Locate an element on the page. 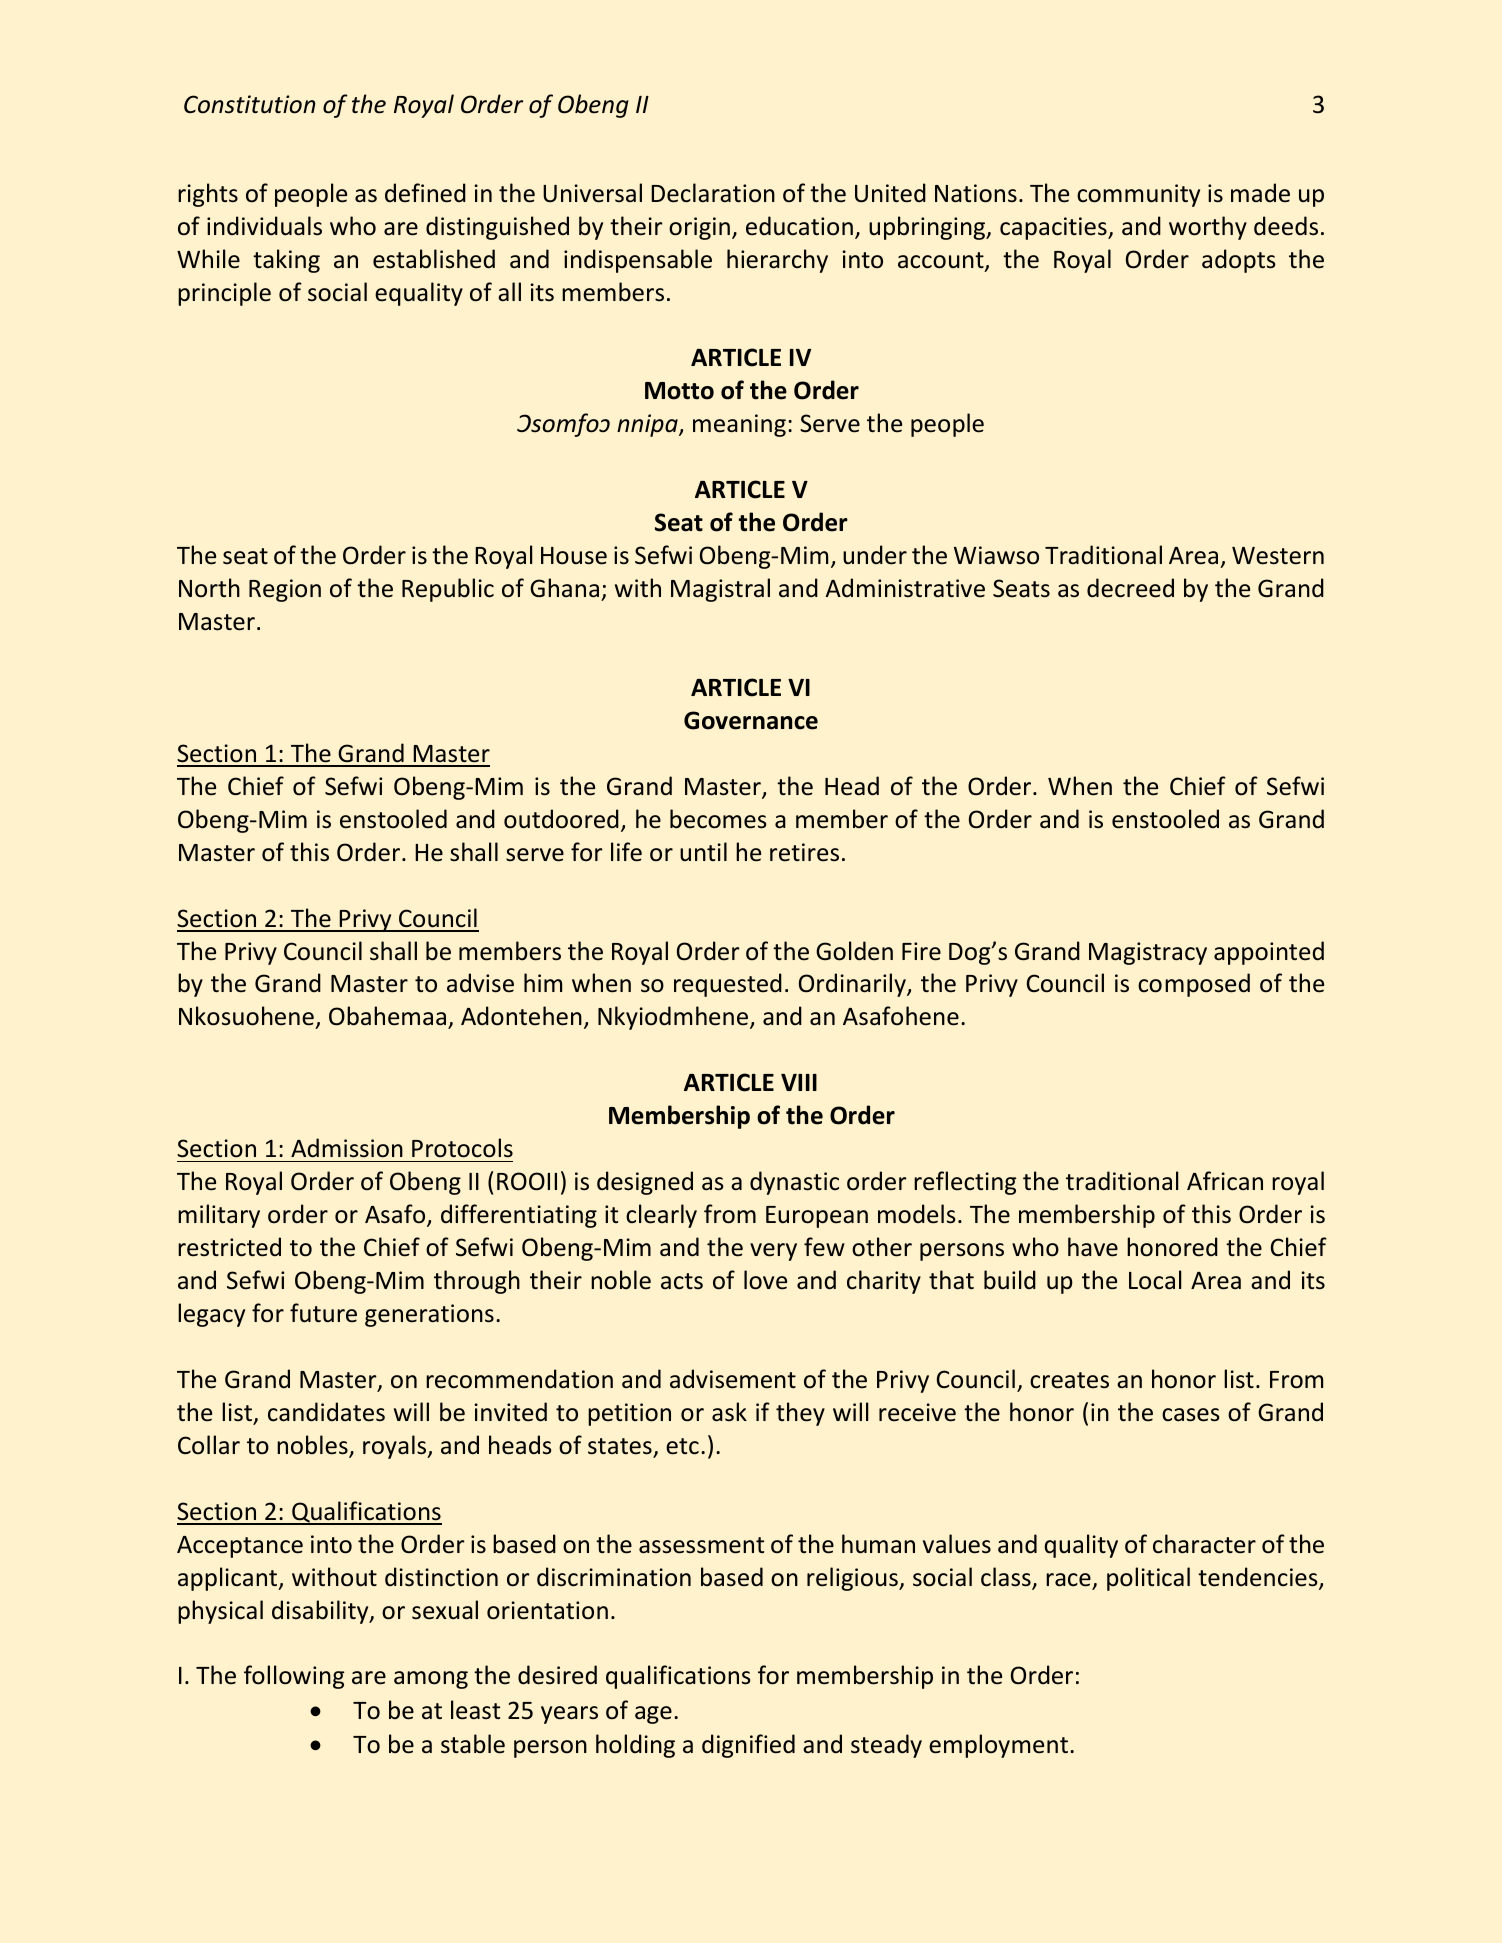 The image size is (1502, 1943). following is located at coordinates (294, 1677).
